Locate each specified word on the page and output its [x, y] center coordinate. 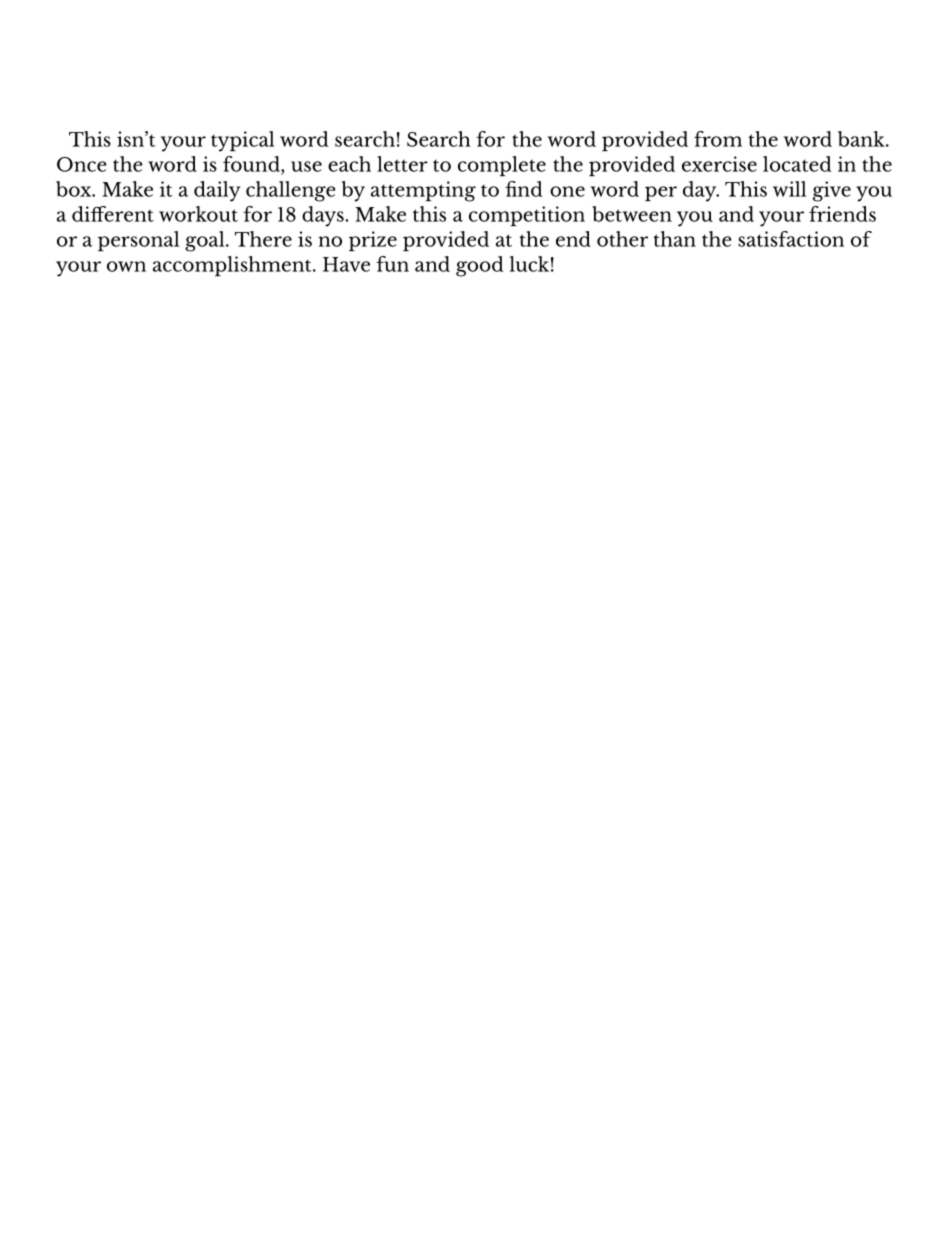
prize [373, 241]
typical [242, 141]
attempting [423, 191]
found [252, 164]
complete [502, 166]
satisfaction [791, 239]
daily [217, 191]
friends [842, 214]
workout [198, 214]
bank [862, 139]
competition [527, 216]
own [126, 266]
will [789, 189]
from [718, 139]
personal [138, 241]
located [797, 164]
